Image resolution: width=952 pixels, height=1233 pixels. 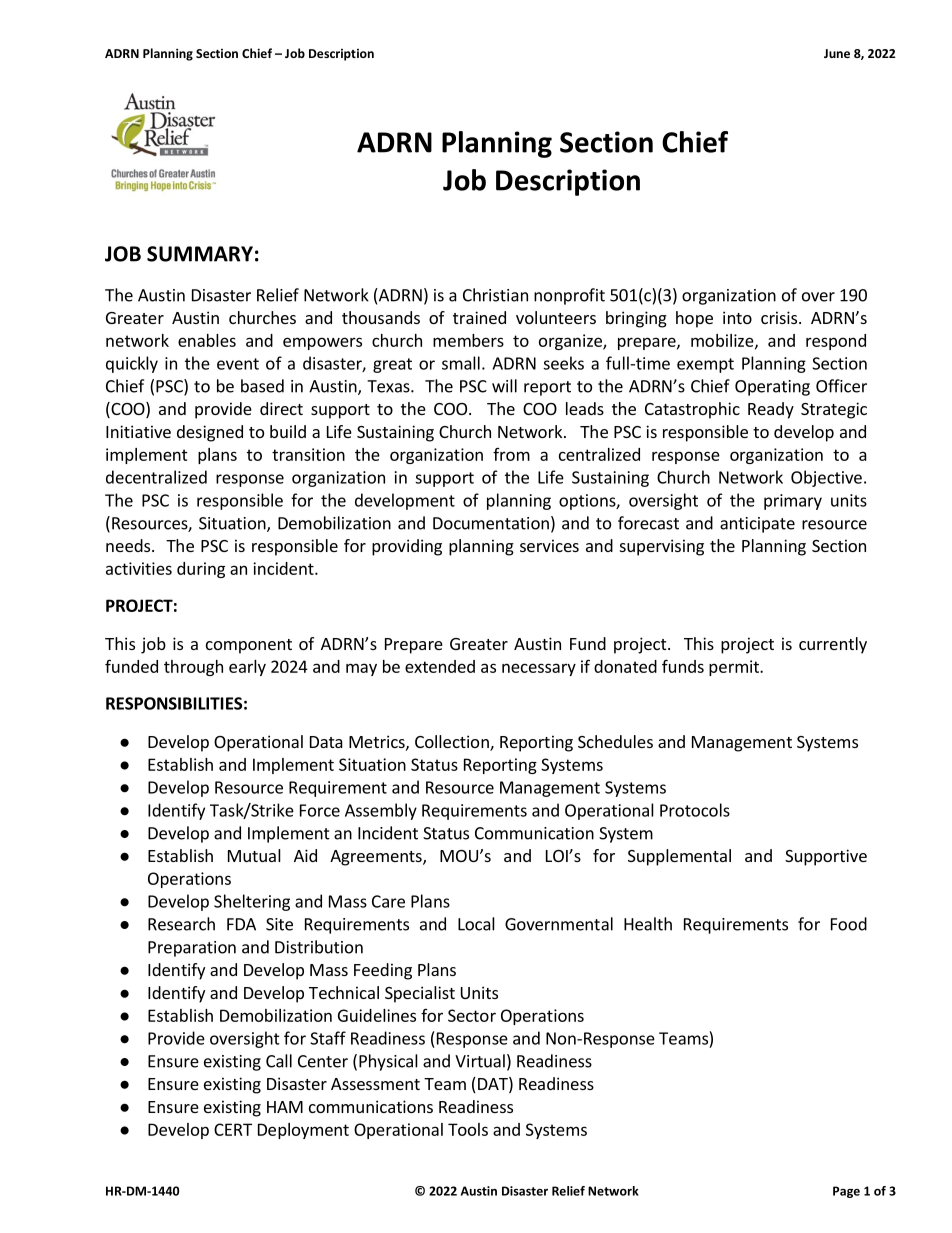 I want to click on Collection, so click(x=453, y=743).
